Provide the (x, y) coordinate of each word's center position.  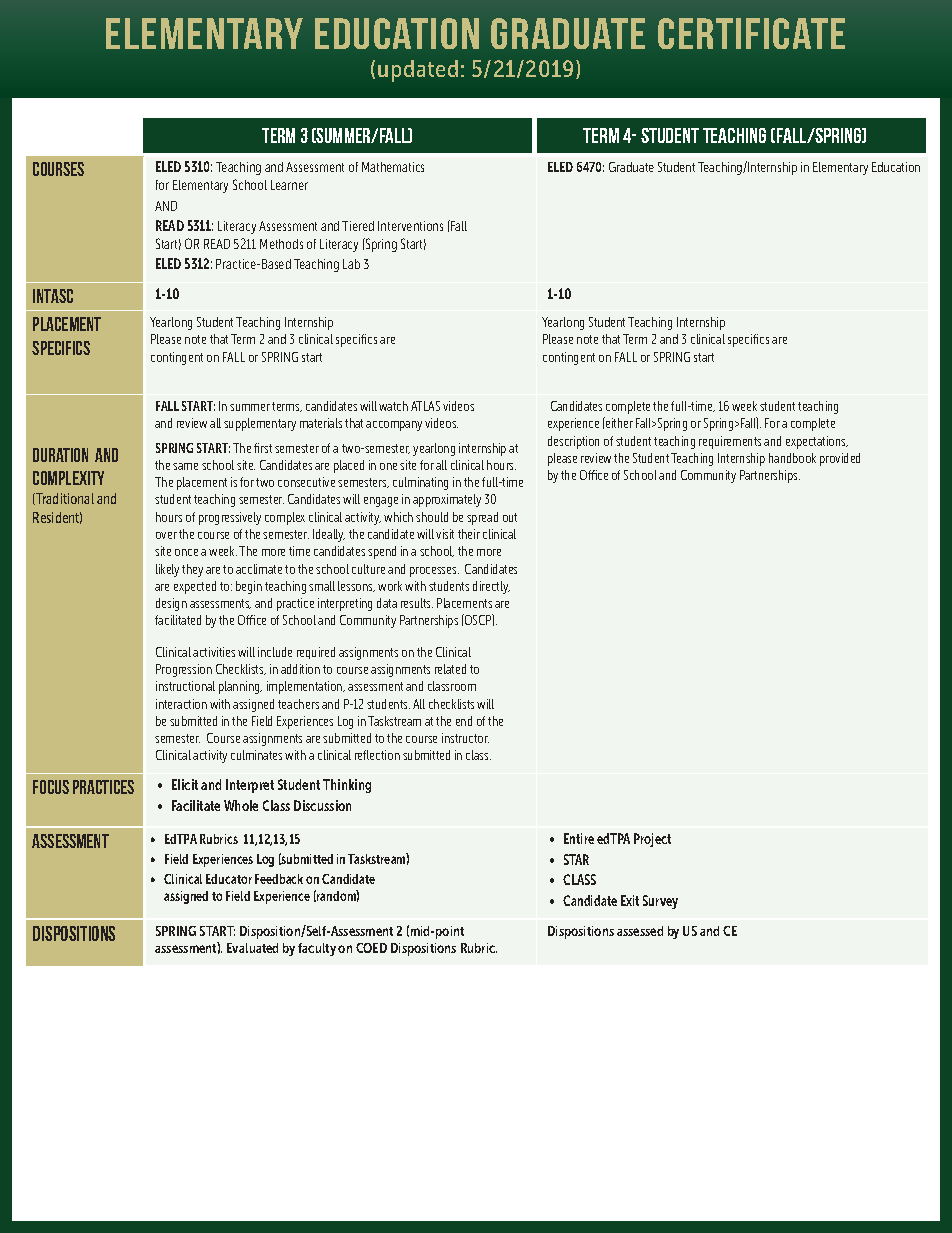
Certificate (751, 33)
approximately (447, 500)
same (185, 466)
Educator (229, 879)
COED (371, 948)
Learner (289, 185)
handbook (792, 458)
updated (418, 71)
